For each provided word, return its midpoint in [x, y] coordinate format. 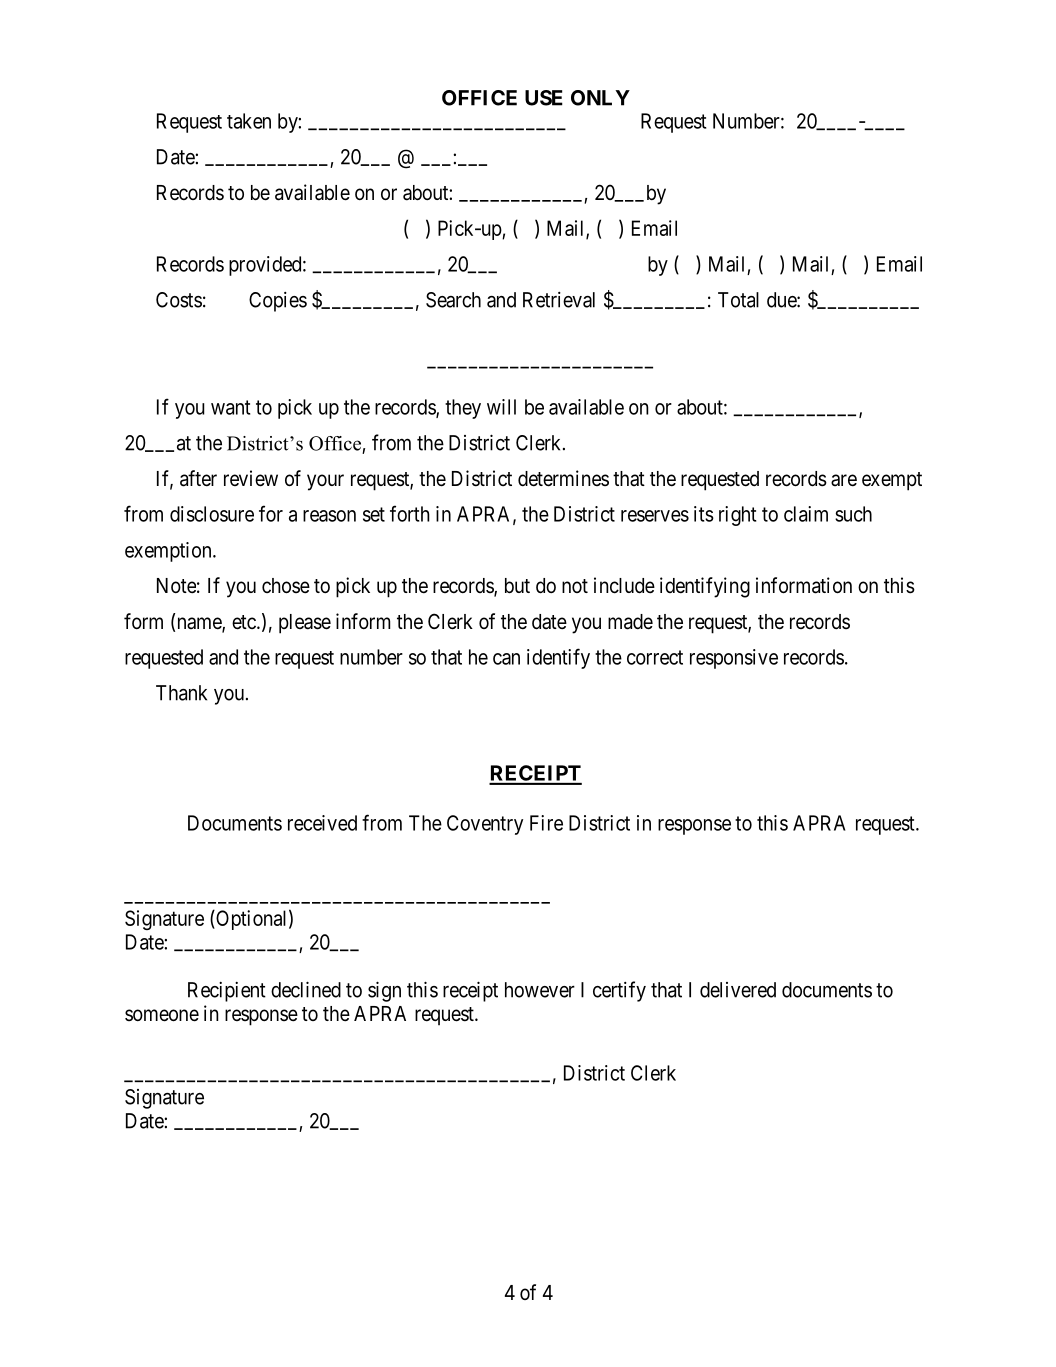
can [506, 659]
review [251, 478]
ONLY [600, 98]
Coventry [485, 825]
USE [544, 98]
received [322, 823]
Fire [546, 823]
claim [806, 514]
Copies [278, 302]
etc [245, 622]
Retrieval [559, 300]
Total [738, 300]
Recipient [227, 992]
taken [249, 121]
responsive [734, 659]
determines [563, 478]
